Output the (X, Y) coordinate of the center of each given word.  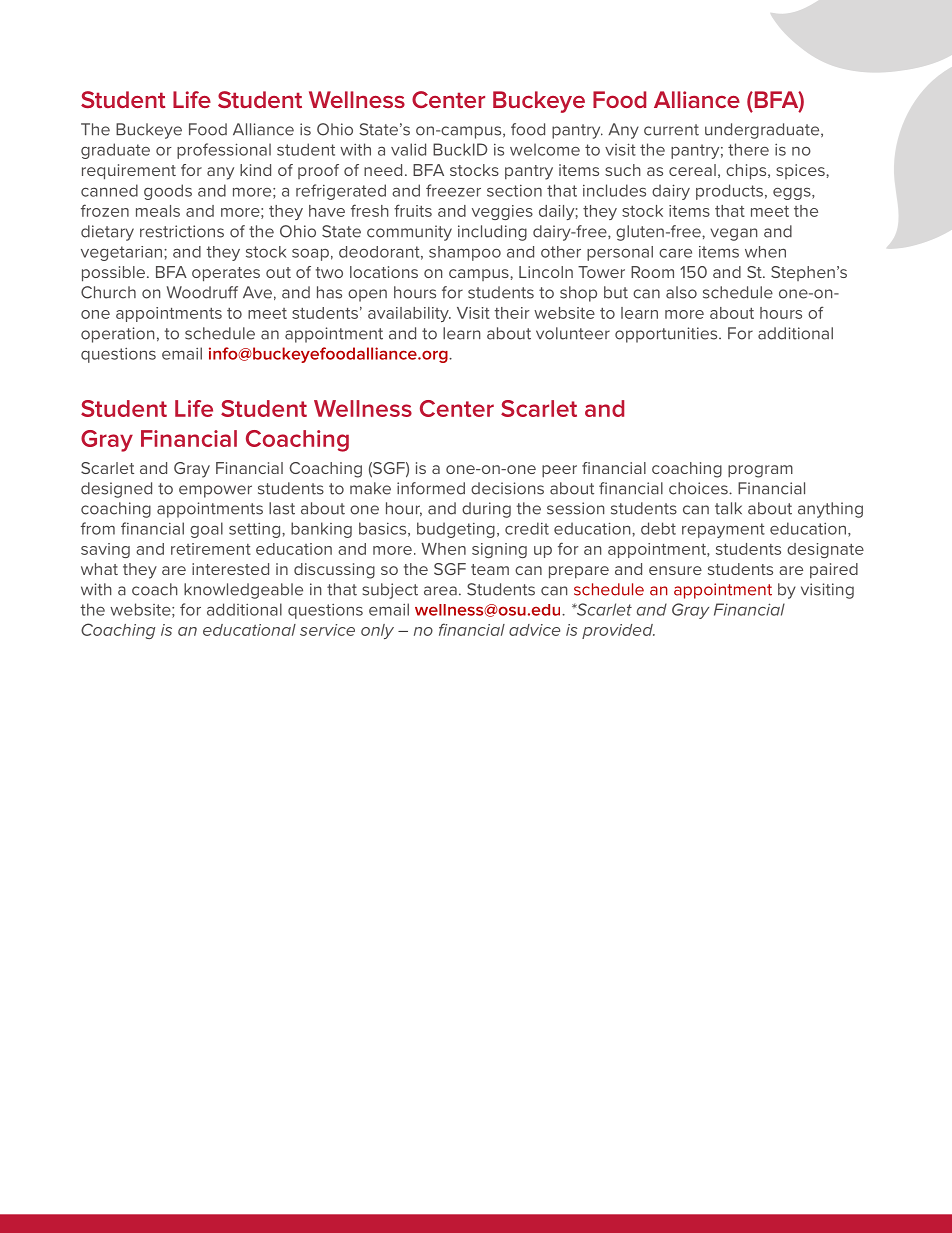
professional (224, 151)
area (440, 591)
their (512, 313)
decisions (507, 488)
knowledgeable (243, 591)
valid (408, 149)
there (748, 149)
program (760, 471)
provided (618, 631)
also (681, 292)
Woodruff (202, 292)
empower (215, 491)
